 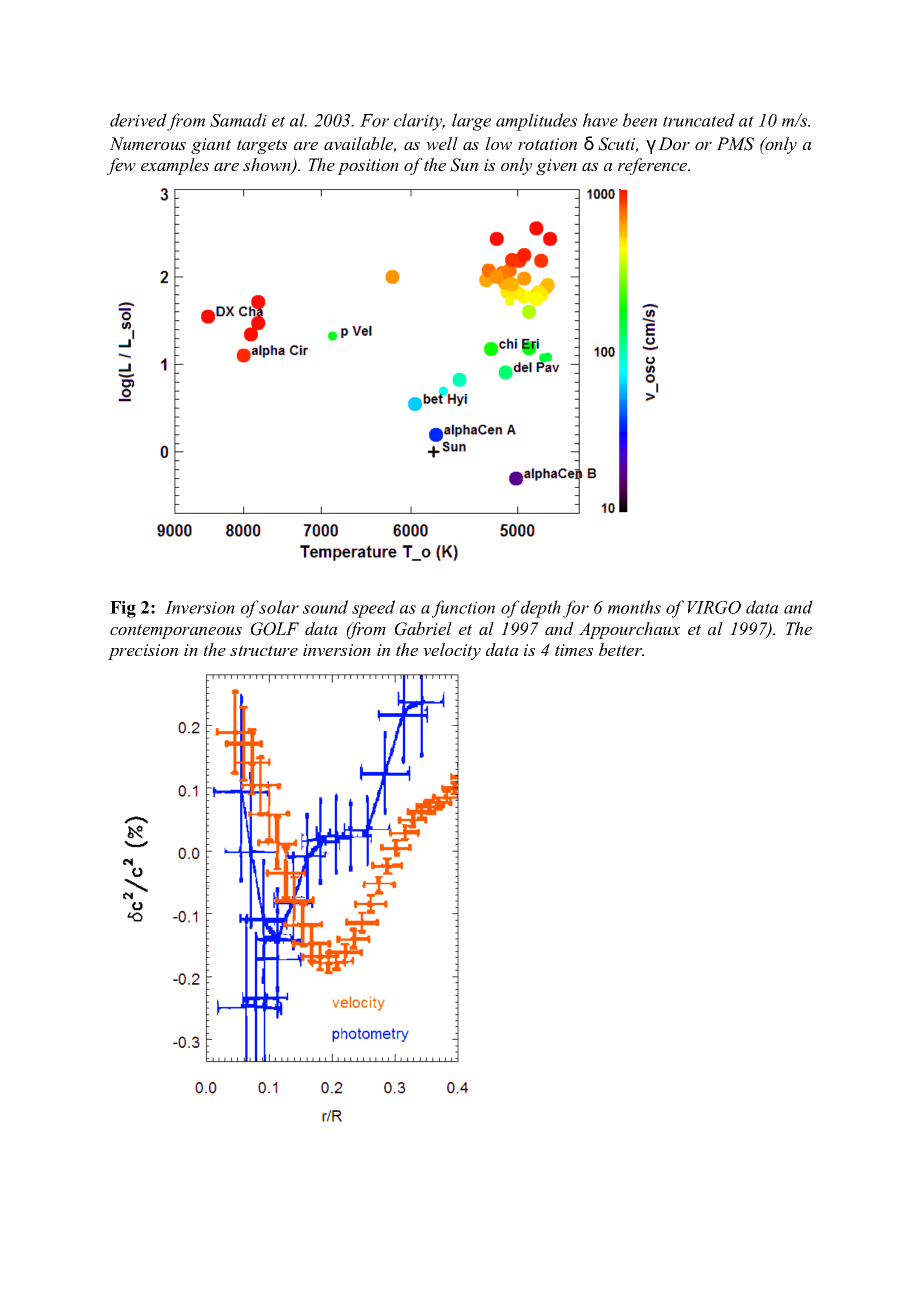 What do you see at coordinates (373, 609) in the screenshot?
I see `speed` at bounding box center [373, 609].
